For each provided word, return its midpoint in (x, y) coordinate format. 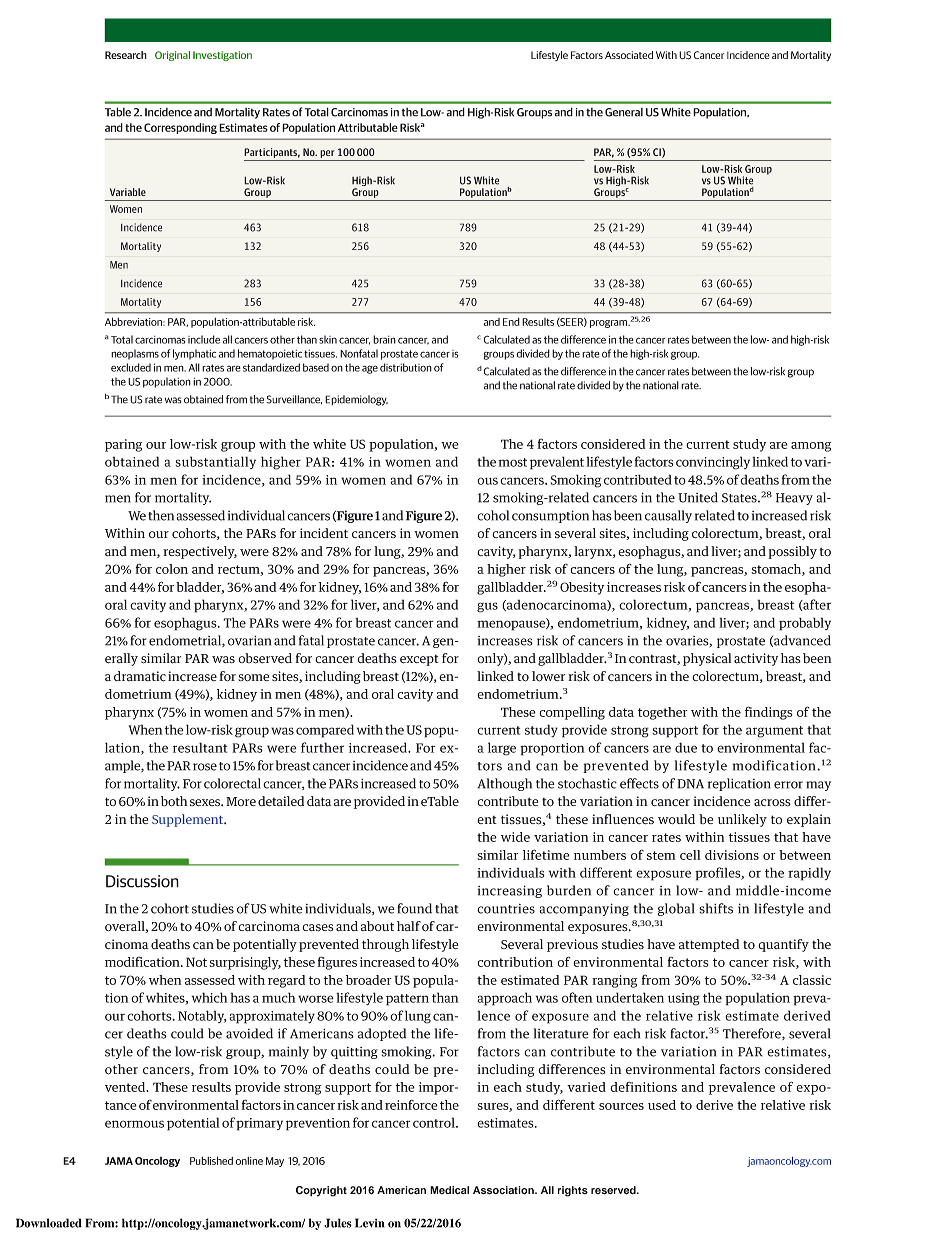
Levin (370, 1223)
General (624, 112)
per (327, 154)
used (662, 1105)
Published (211, 1160)
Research (126, 55)
